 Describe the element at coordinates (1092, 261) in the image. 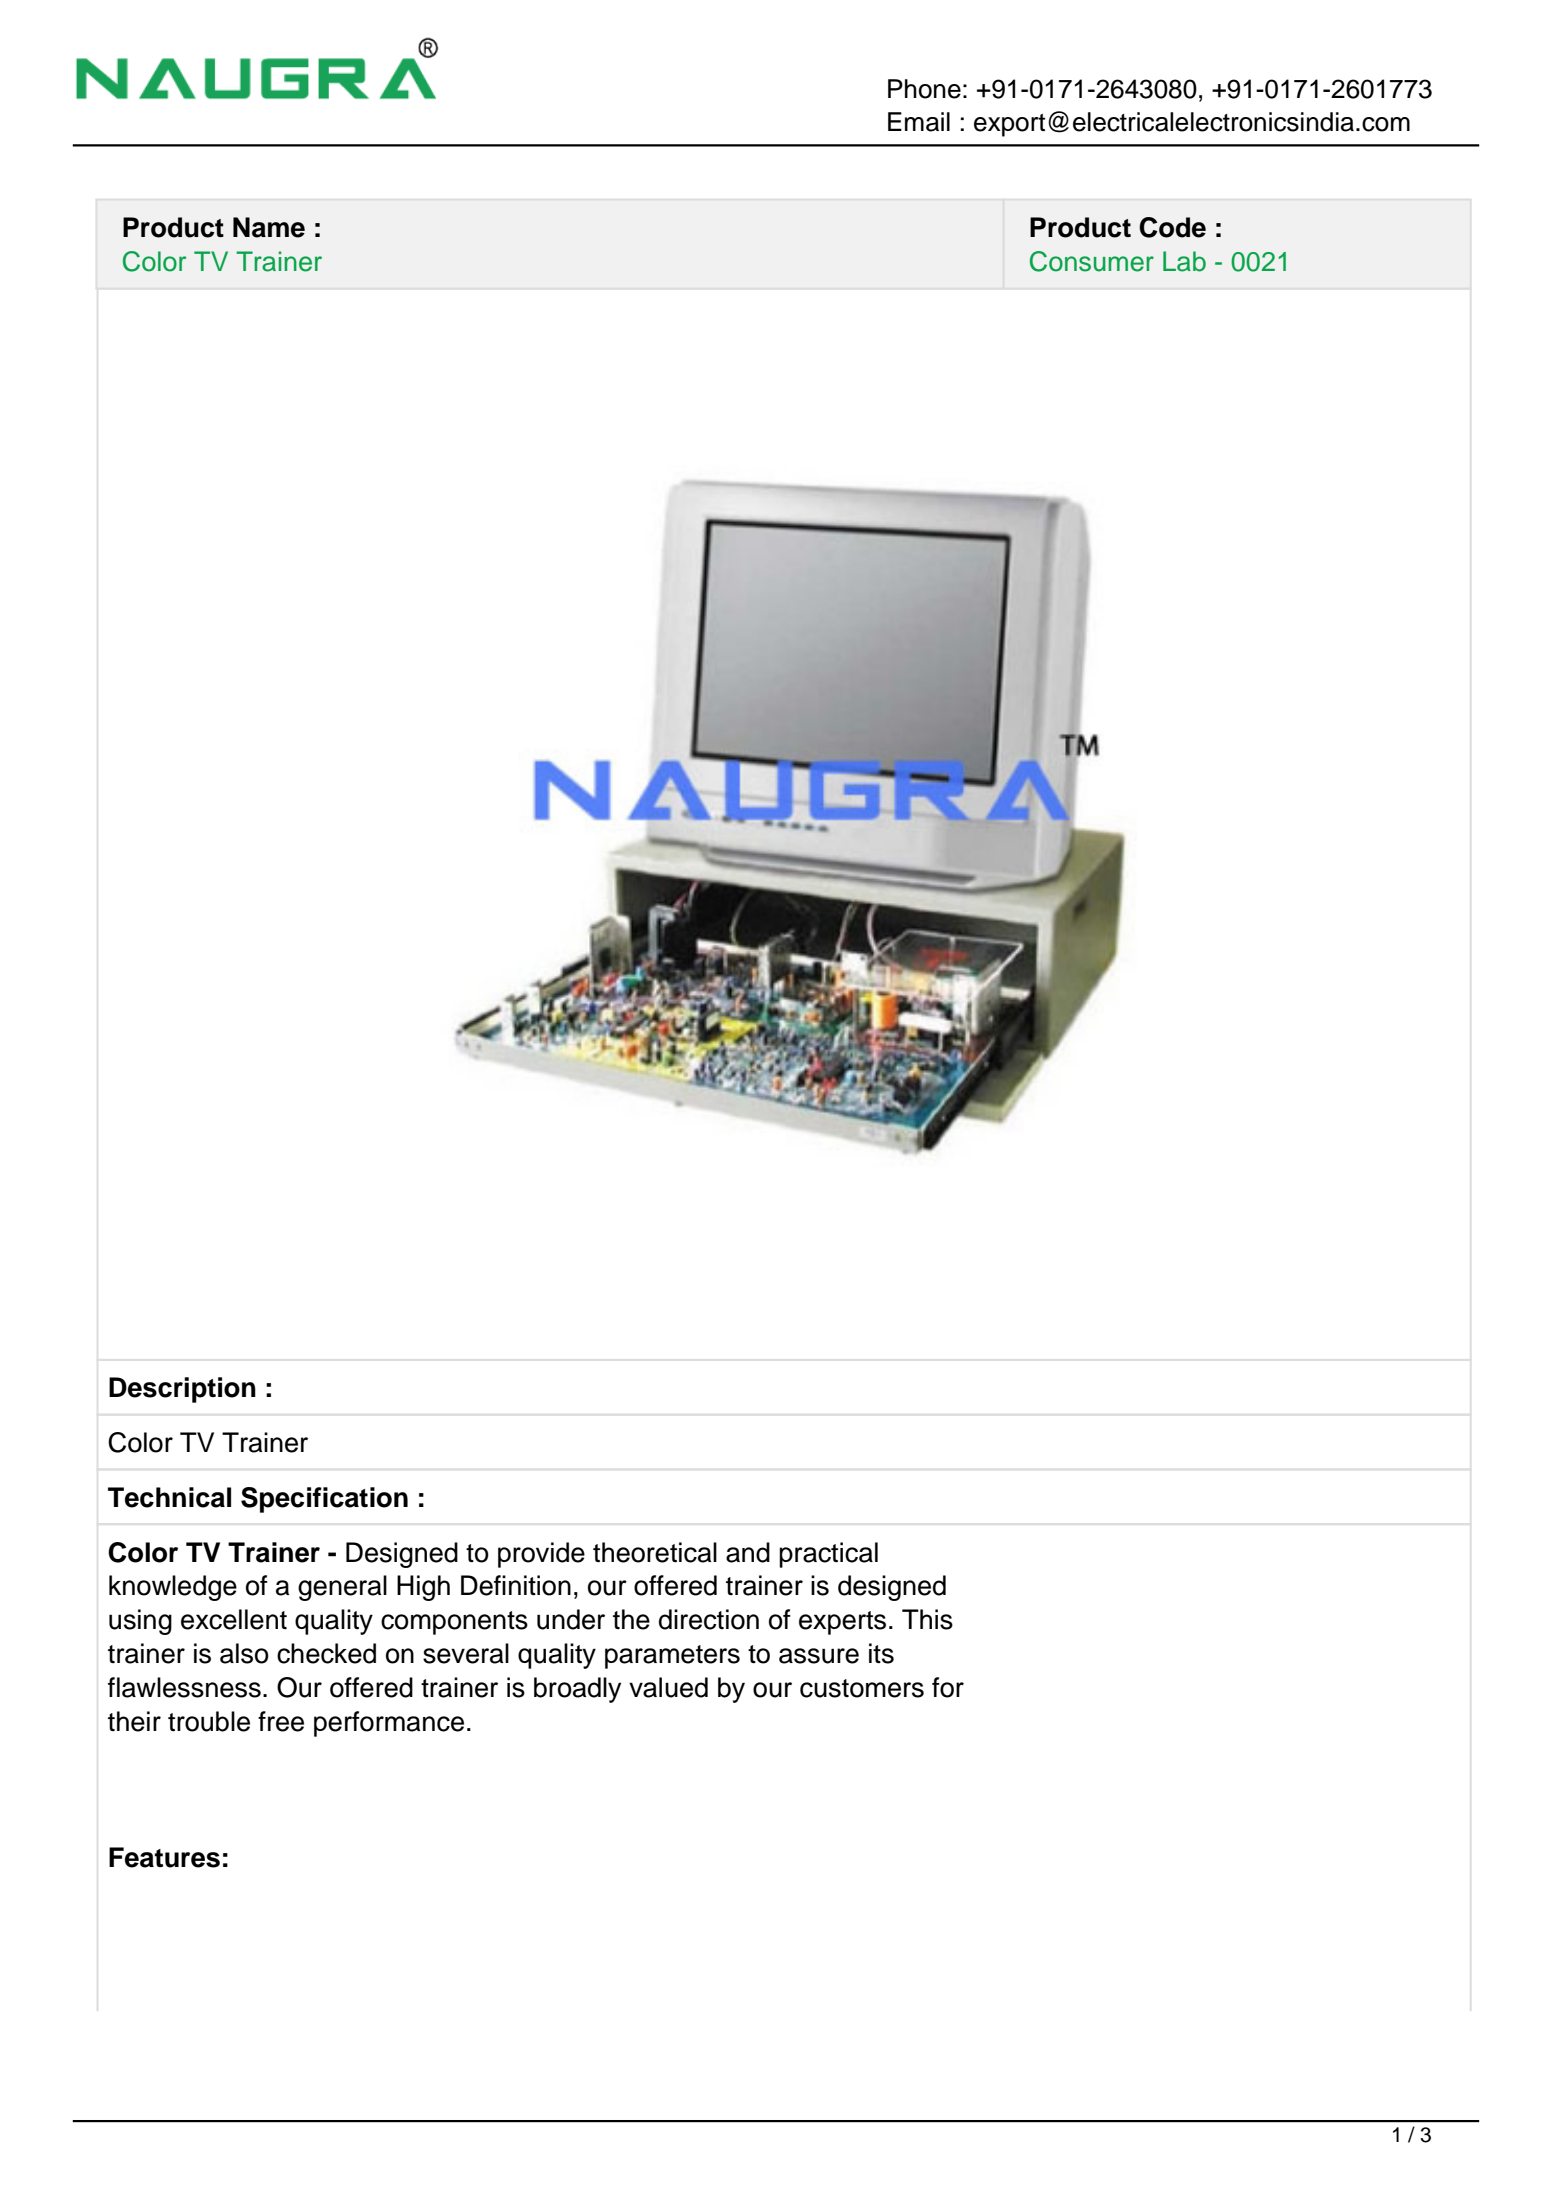

I see `Consumer` at that location.
